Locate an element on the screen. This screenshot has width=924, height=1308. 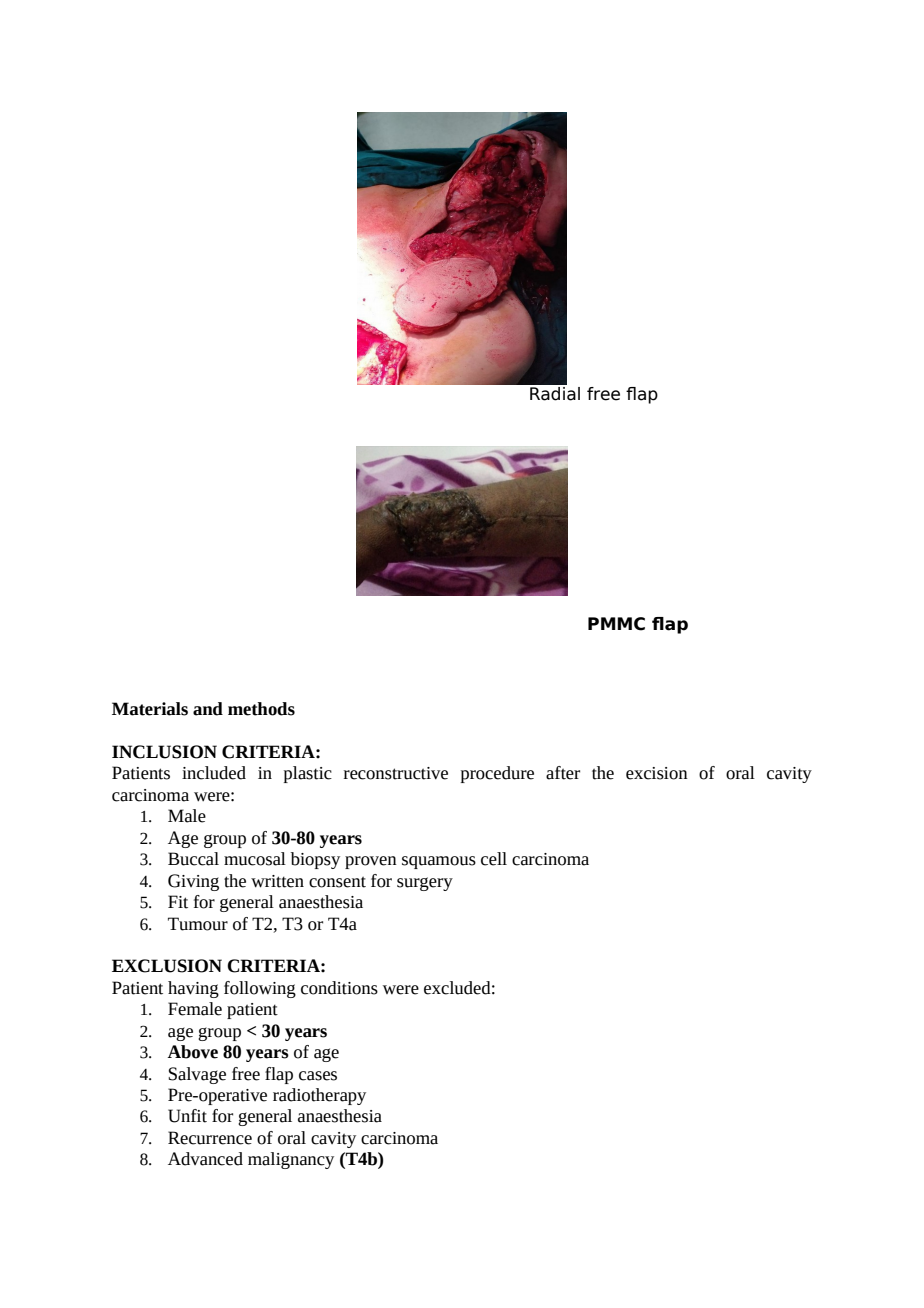
reconstructive is located at coordinates (396, 773).
